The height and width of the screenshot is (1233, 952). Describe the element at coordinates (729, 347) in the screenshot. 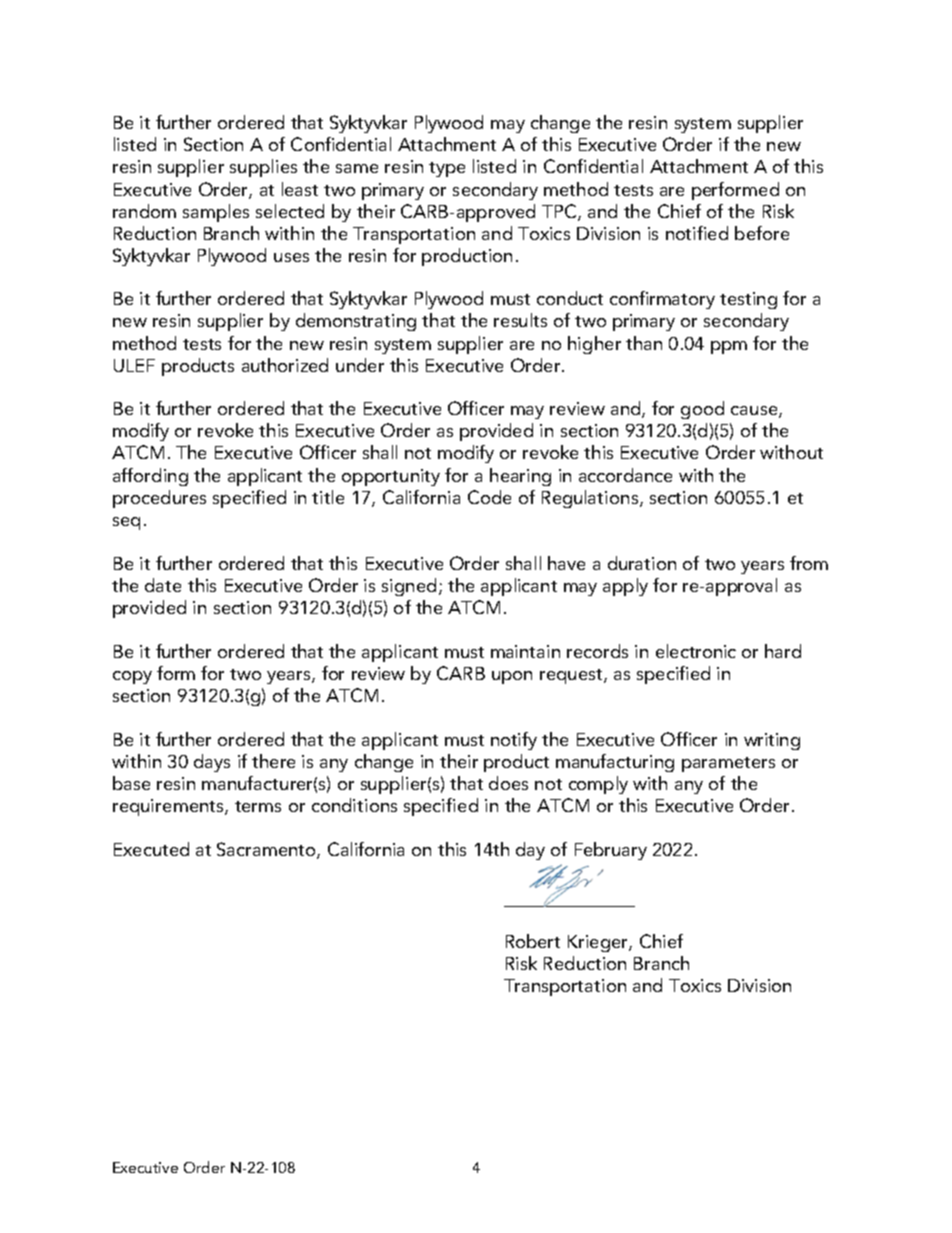

I see `ppm` at that location.
